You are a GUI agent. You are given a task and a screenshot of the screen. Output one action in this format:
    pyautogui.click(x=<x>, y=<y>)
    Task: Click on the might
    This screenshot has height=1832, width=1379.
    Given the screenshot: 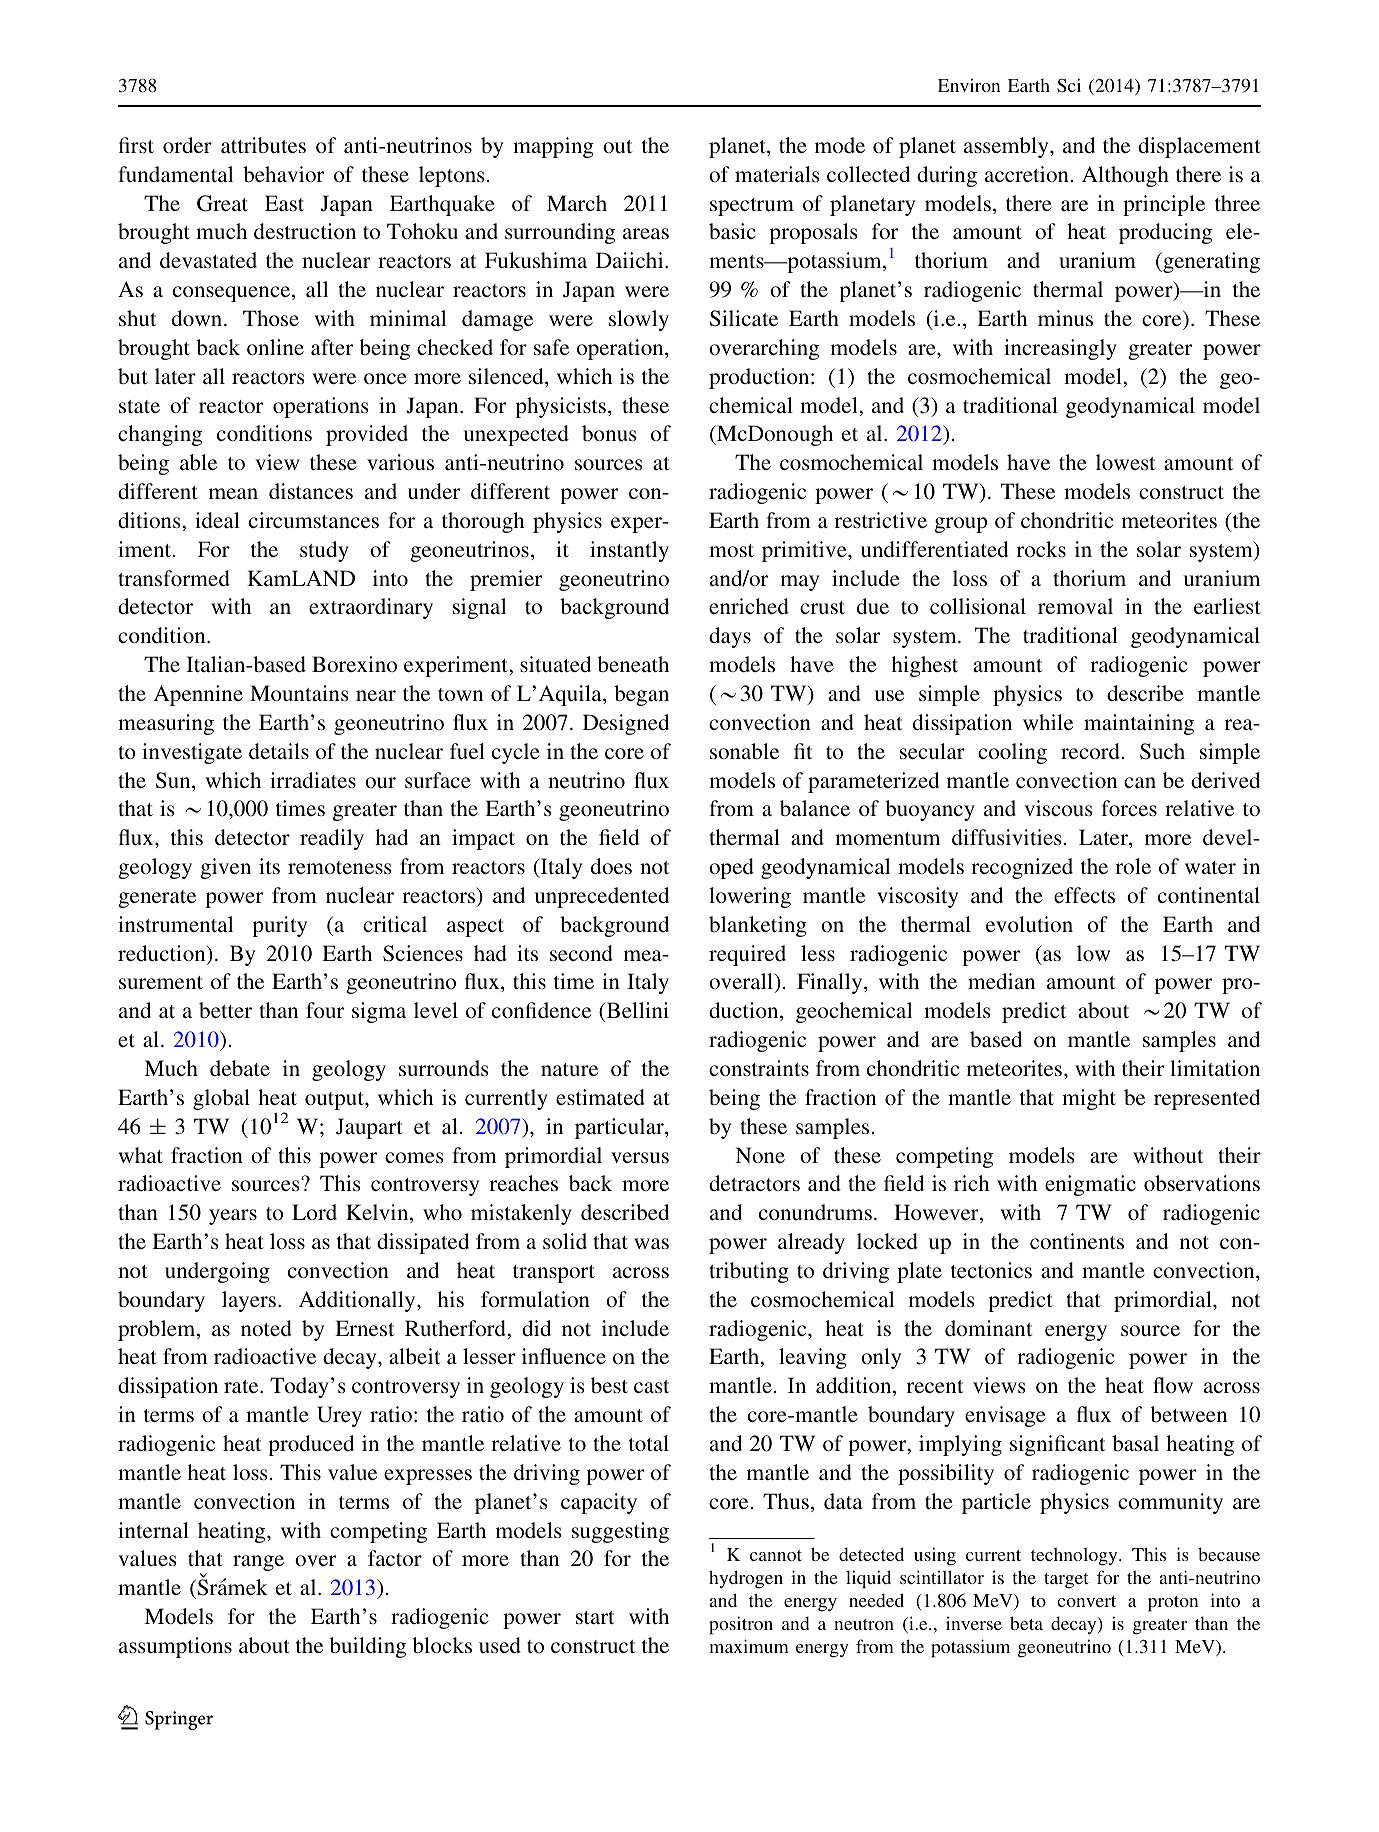 What is the action you would take?
    pyautogui.click(x=1089, y=1099)
